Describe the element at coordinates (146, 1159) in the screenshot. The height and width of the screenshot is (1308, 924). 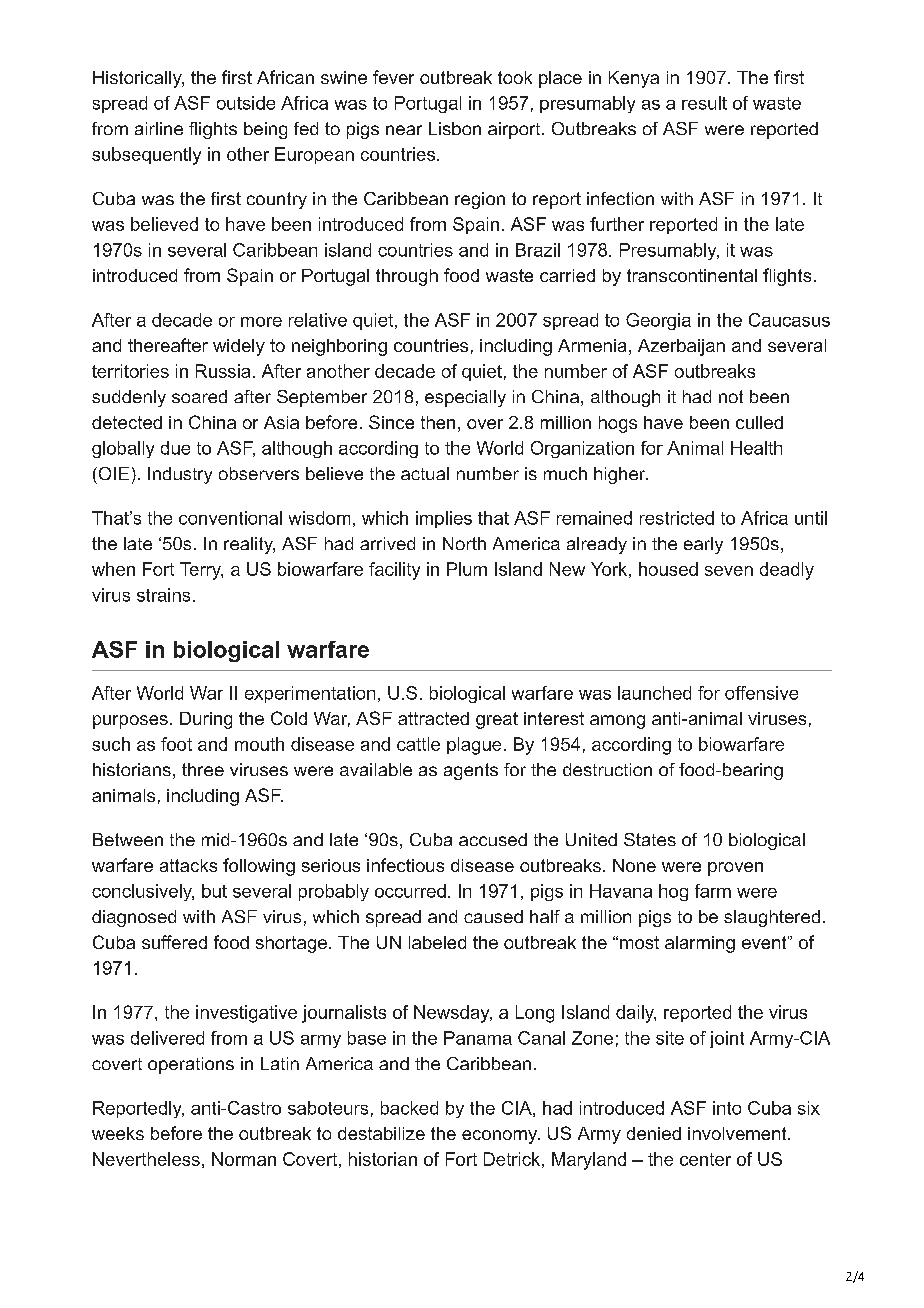
I see `Nevertheless` at that location.
